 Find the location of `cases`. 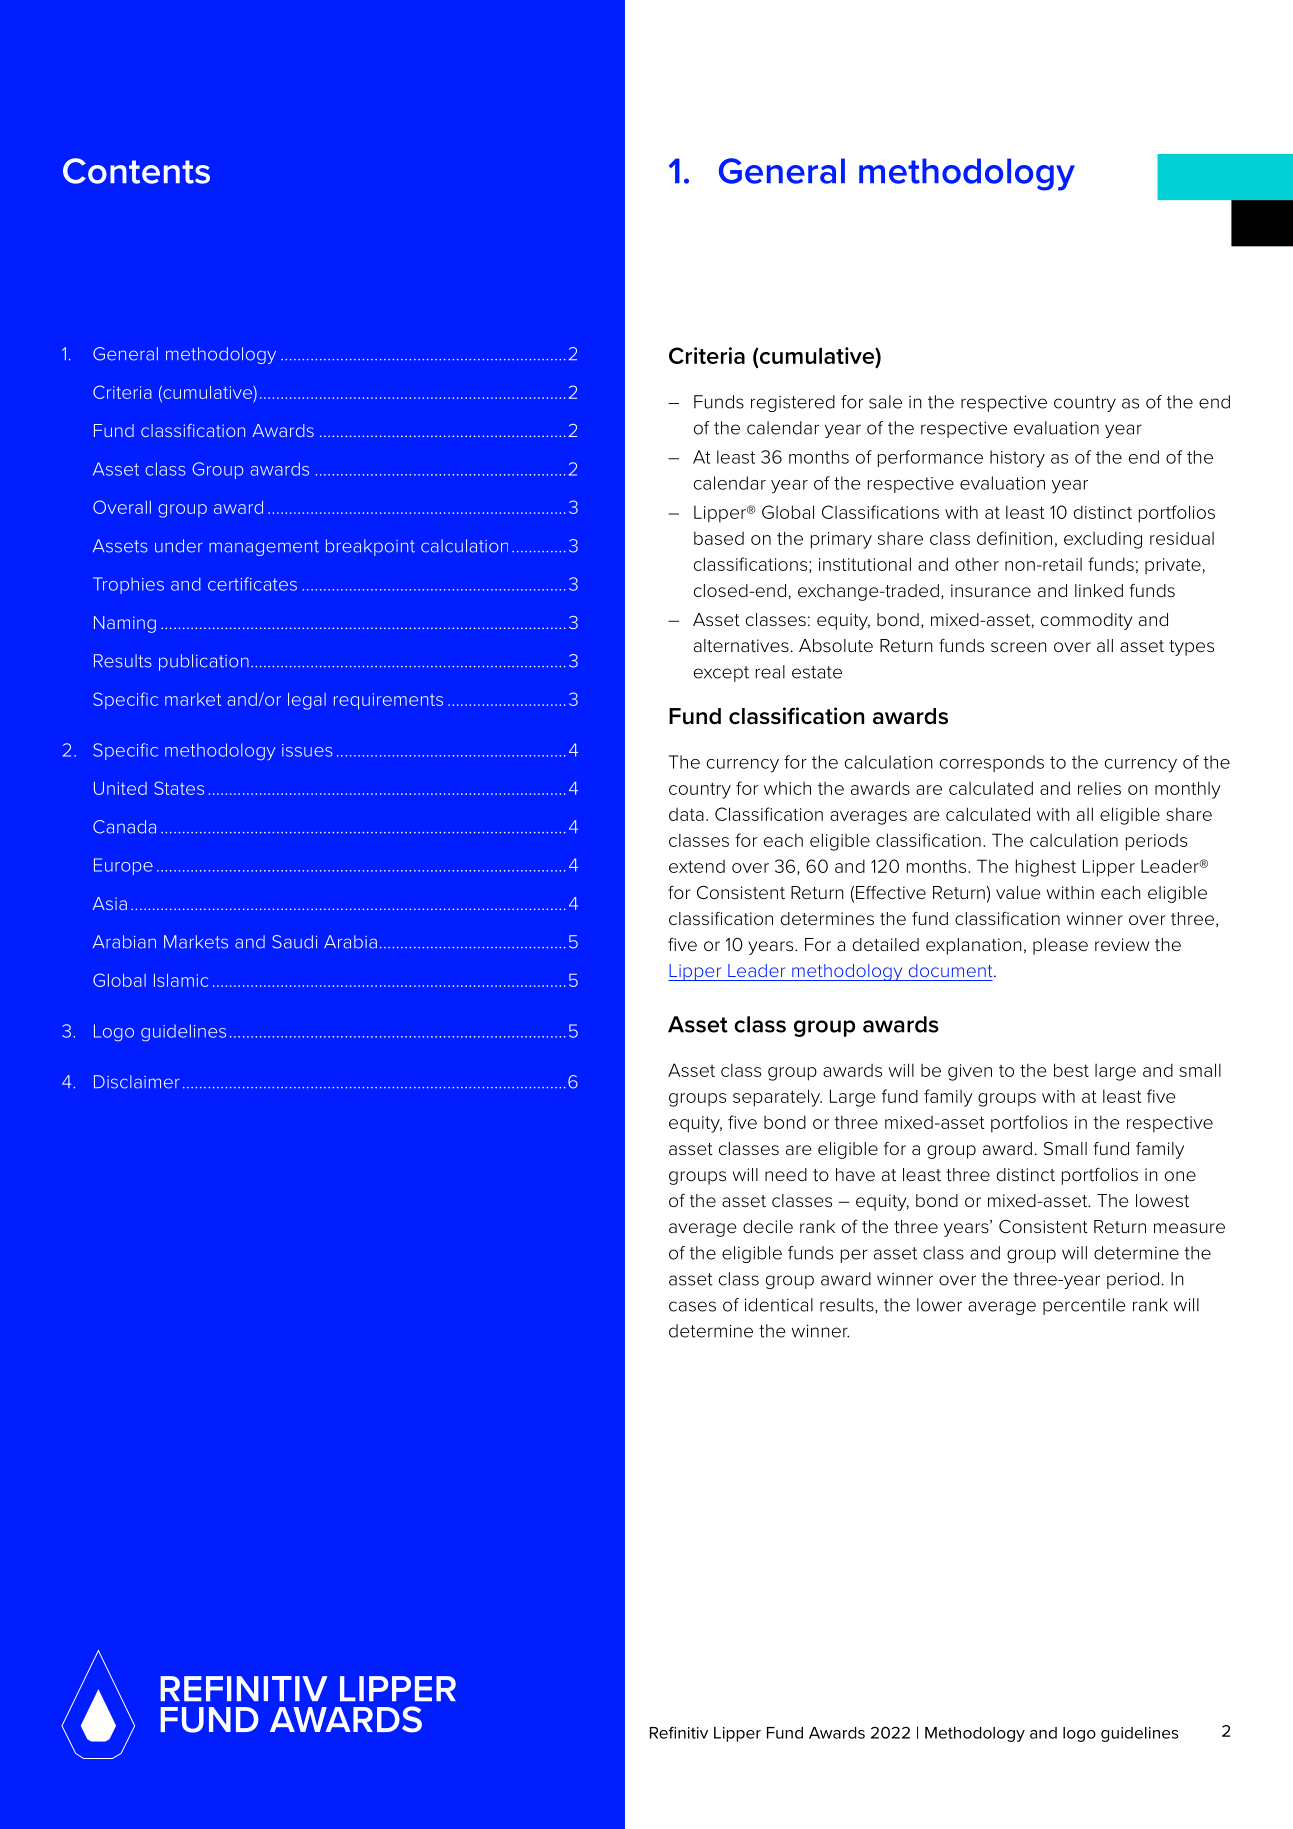

cases is located at coordinates (692, 1306).
